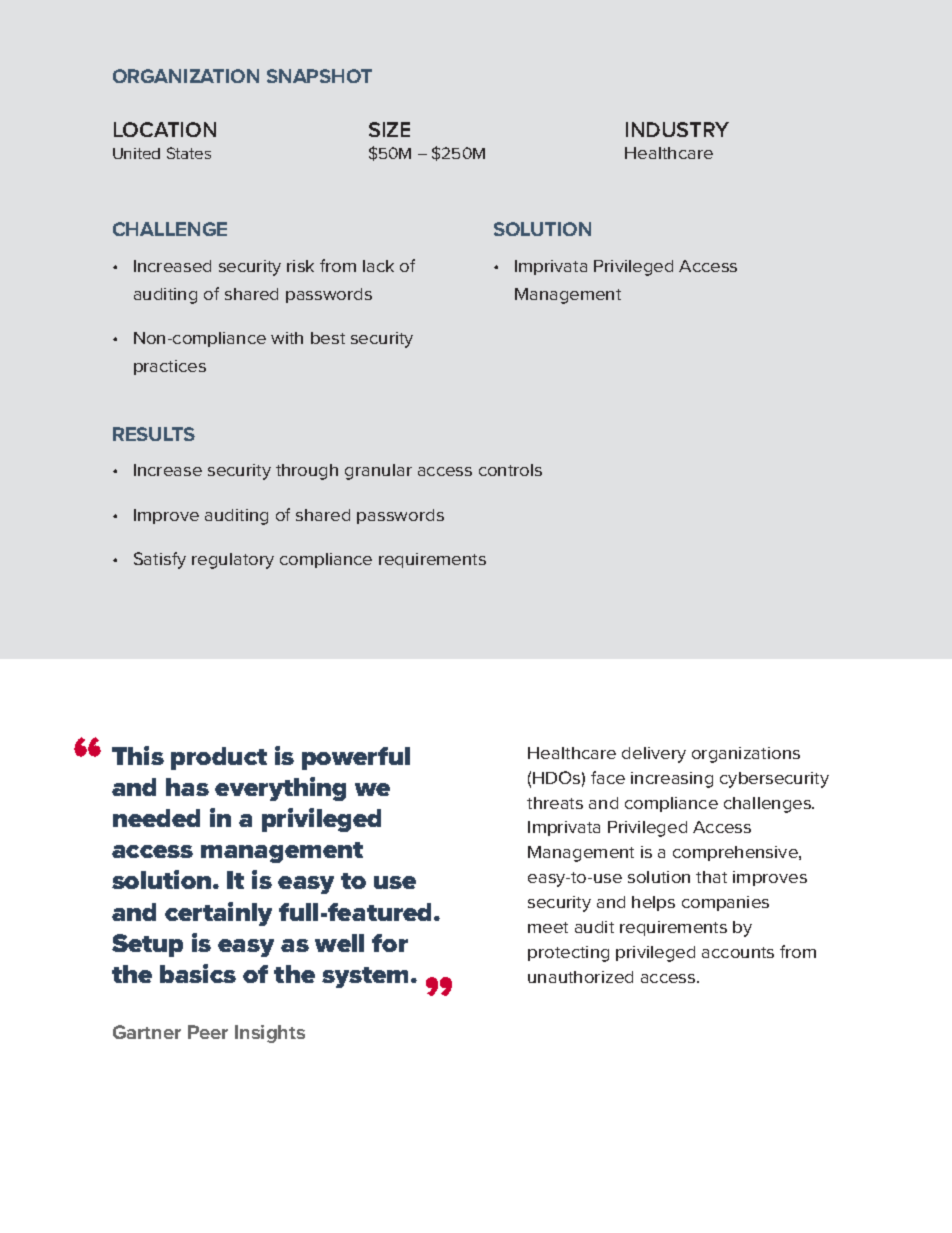 The height and width of the page is (1233, 952). I want to click on granular, so click(378, 472).
